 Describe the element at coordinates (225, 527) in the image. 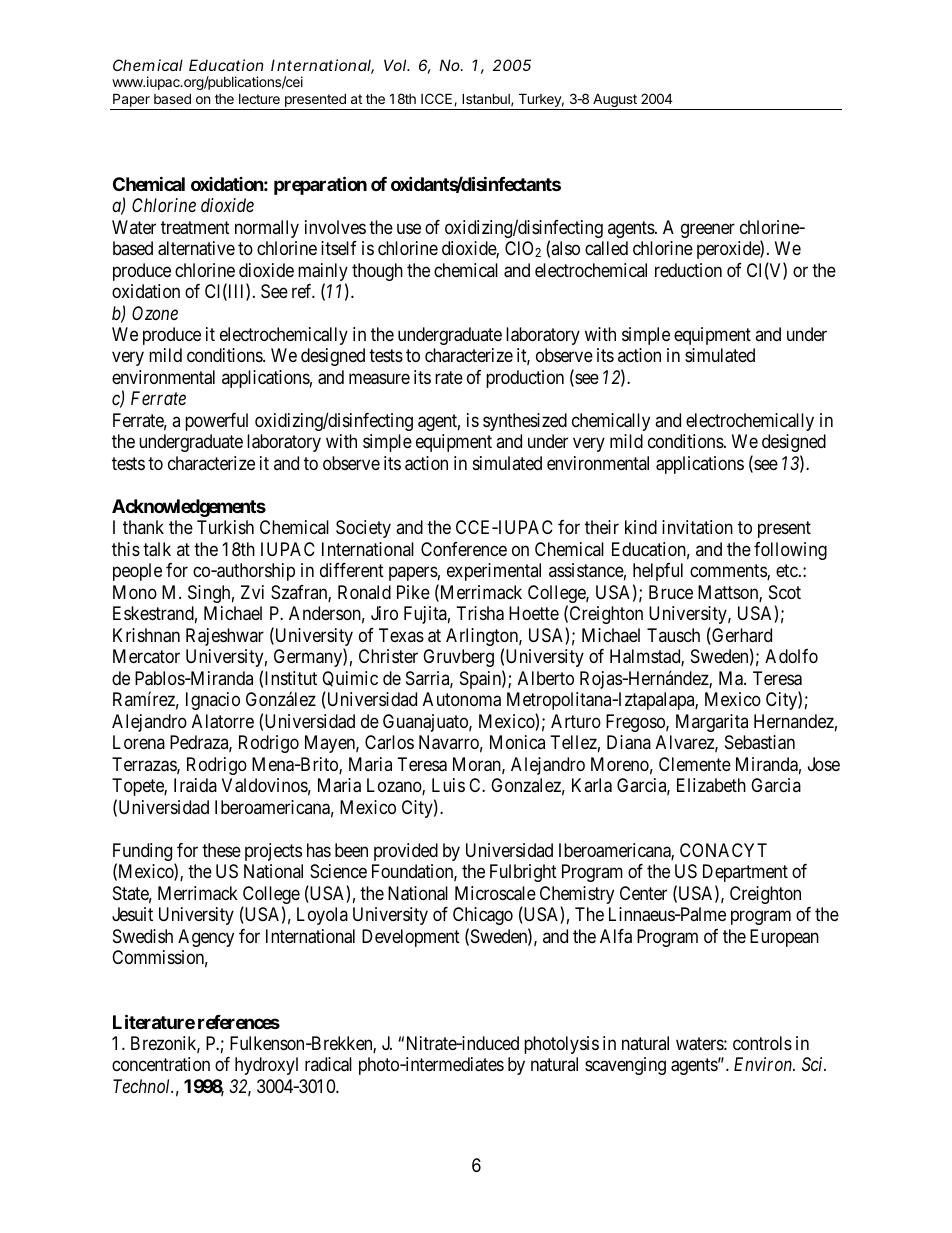

I see `Turkish` at that location.
